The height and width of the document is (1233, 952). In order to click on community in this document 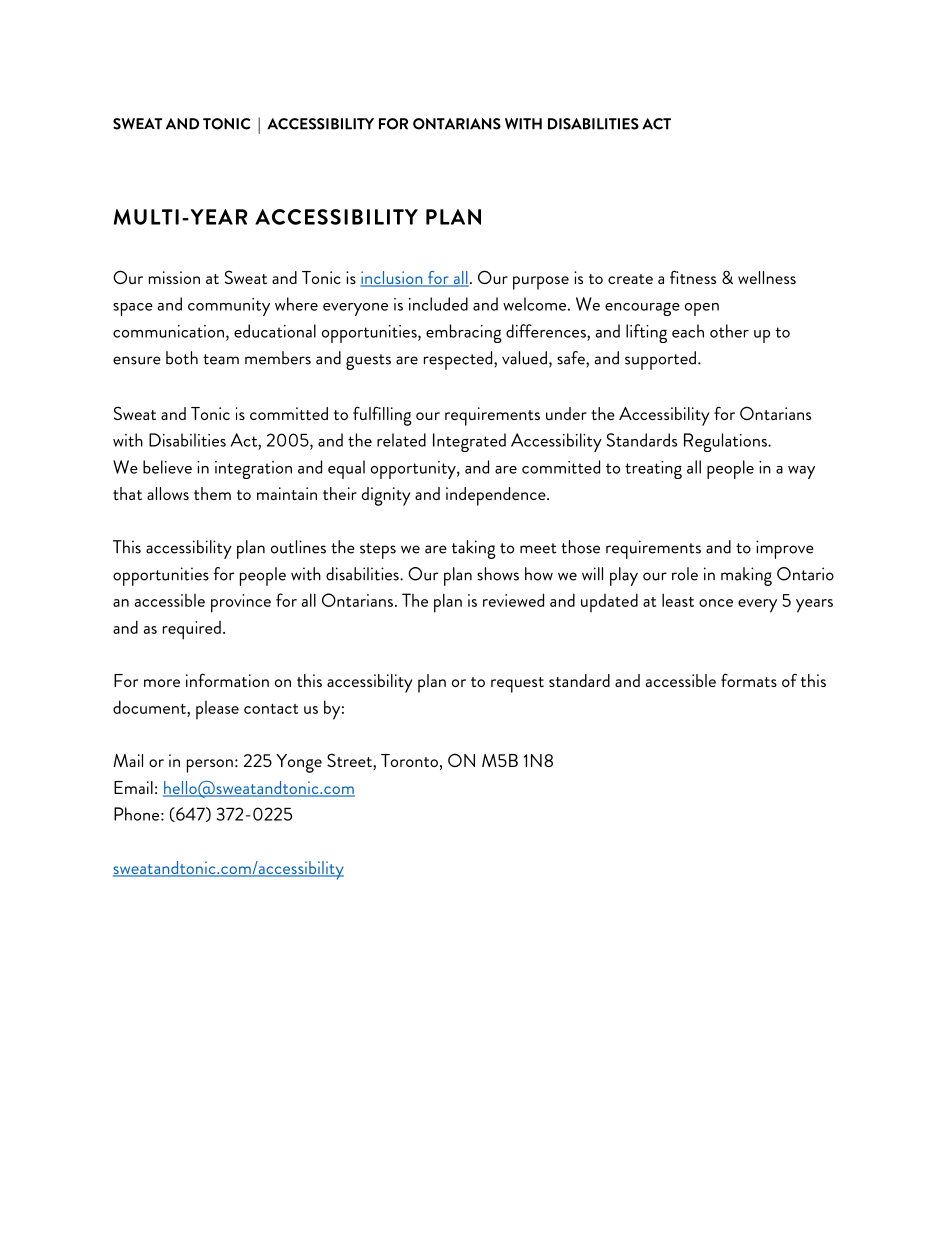, I will do `click(229, 307)`.
